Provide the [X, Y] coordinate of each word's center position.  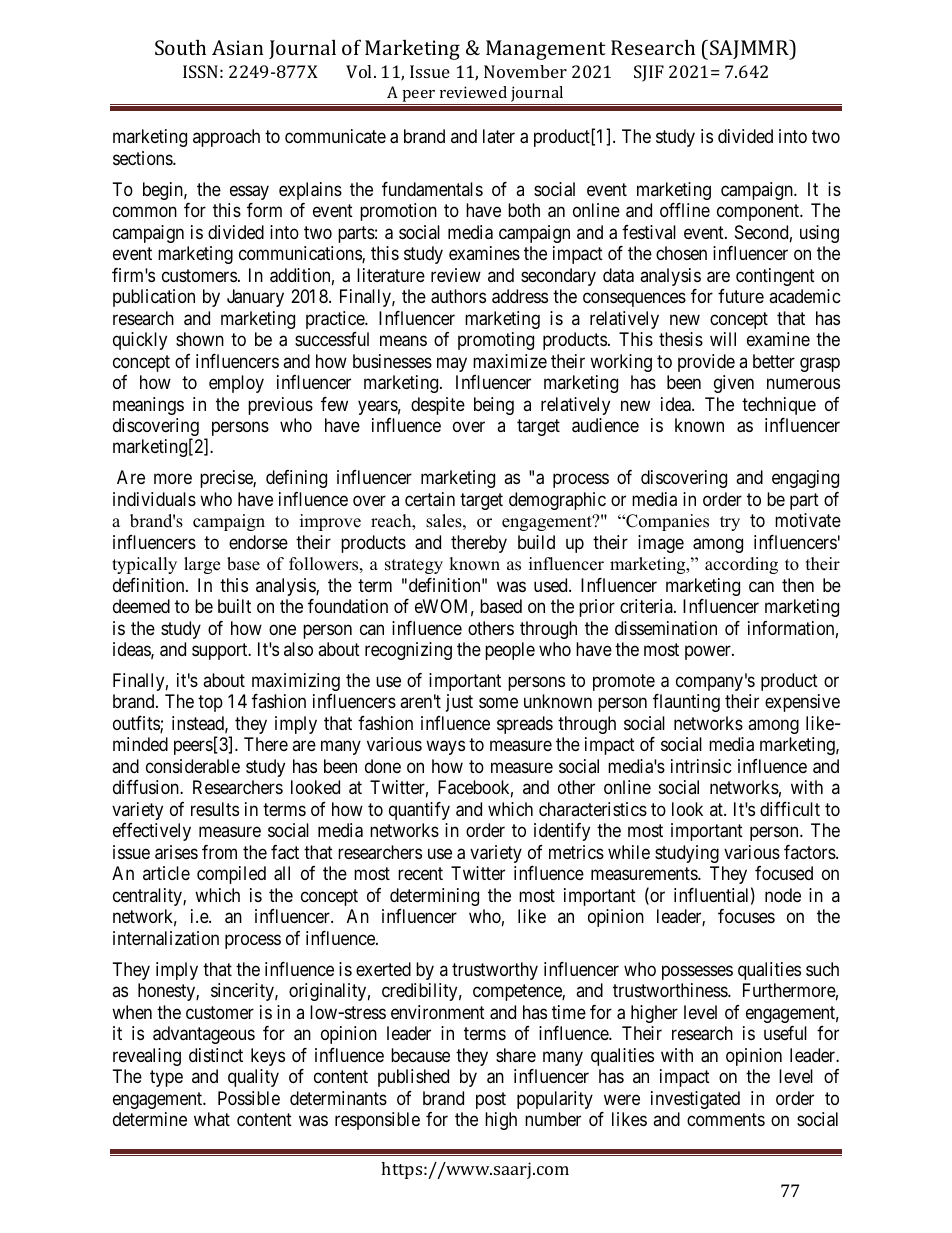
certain [430, 499]
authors [458, 296]
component [759, 212]
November [525, 71]
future [741, 296]
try [730, 523]
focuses [746, 916]
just [459, 703]
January [255, 298]
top [210, 704]
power [709, 653]
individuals [154, 499]
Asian [238, 47]
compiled [231, 875]
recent [420, 874]
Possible [249, 1098]
